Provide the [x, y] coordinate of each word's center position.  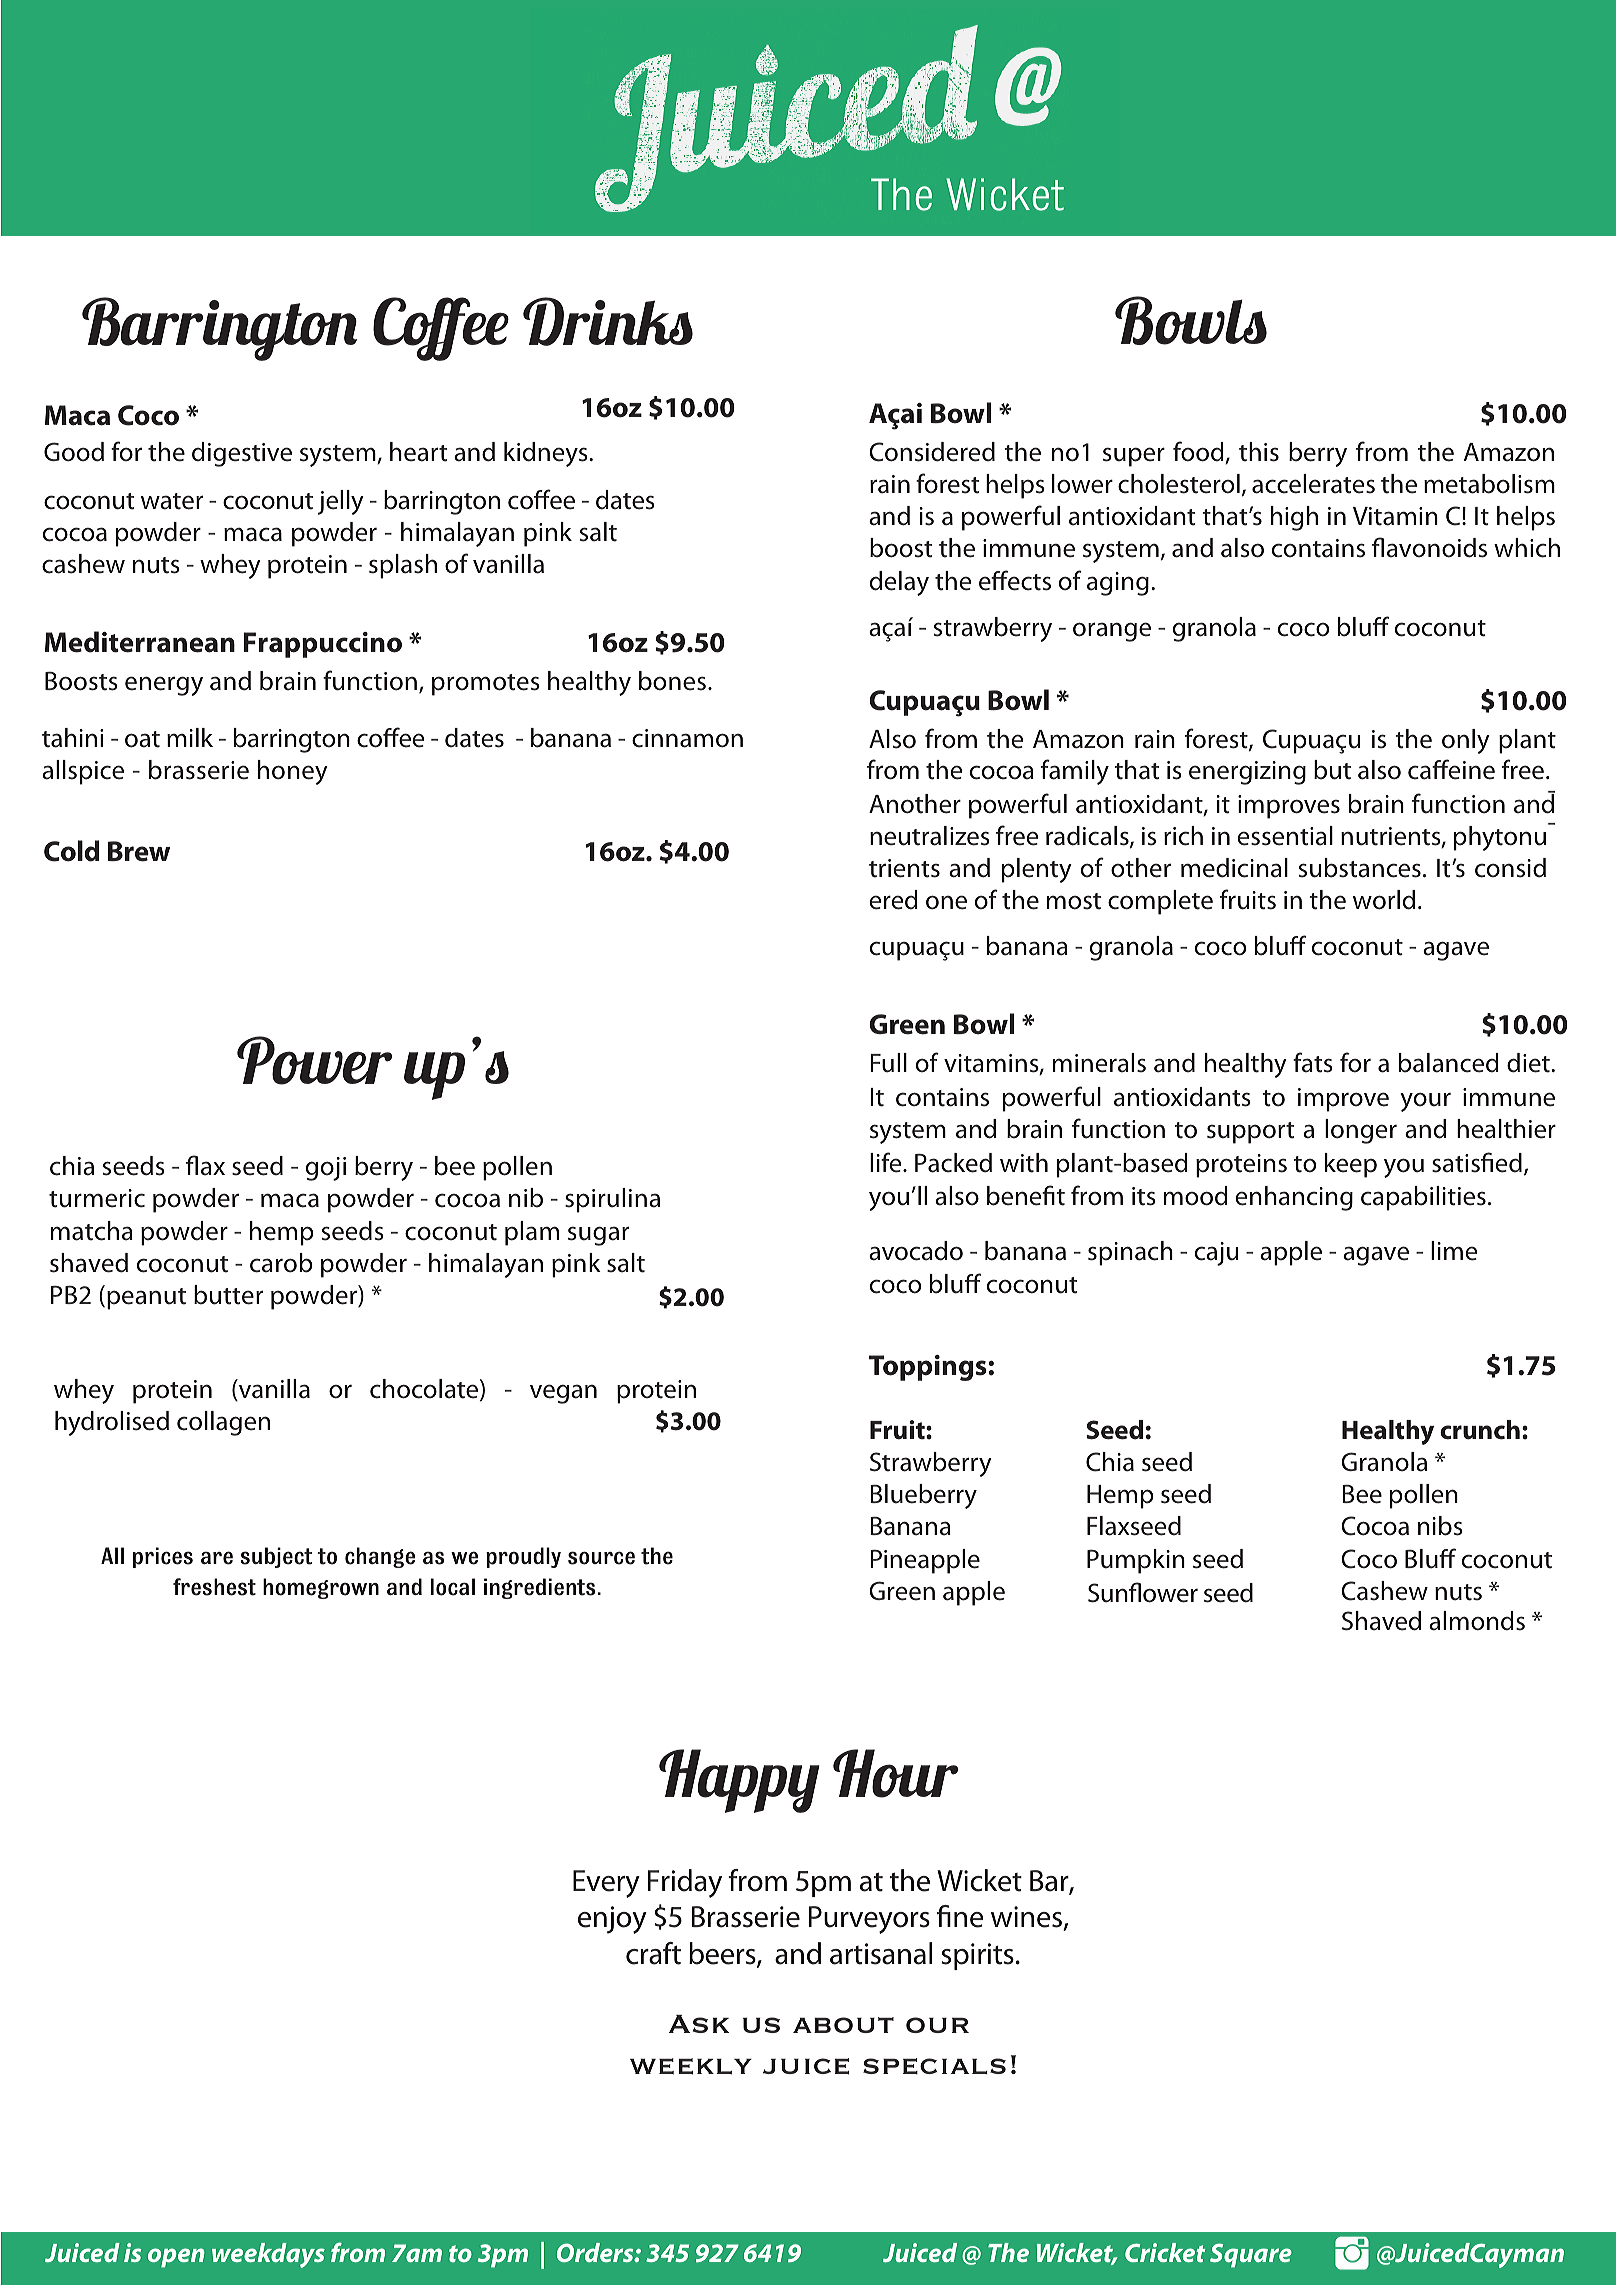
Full [888, 1063]
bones [672, 681]
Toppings [929, 1368]
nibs [1440, 1526]
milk [190, 737]
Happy [739, 1781]
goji [326, 1169]
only [1466, 741]
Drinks [608, 321]
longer [1361, 1131]
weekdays [268, 2255]
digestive [242, 454]
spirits [977, 1956]
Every [606, 1884]
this [1259, 452]
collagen [223, 1423]
